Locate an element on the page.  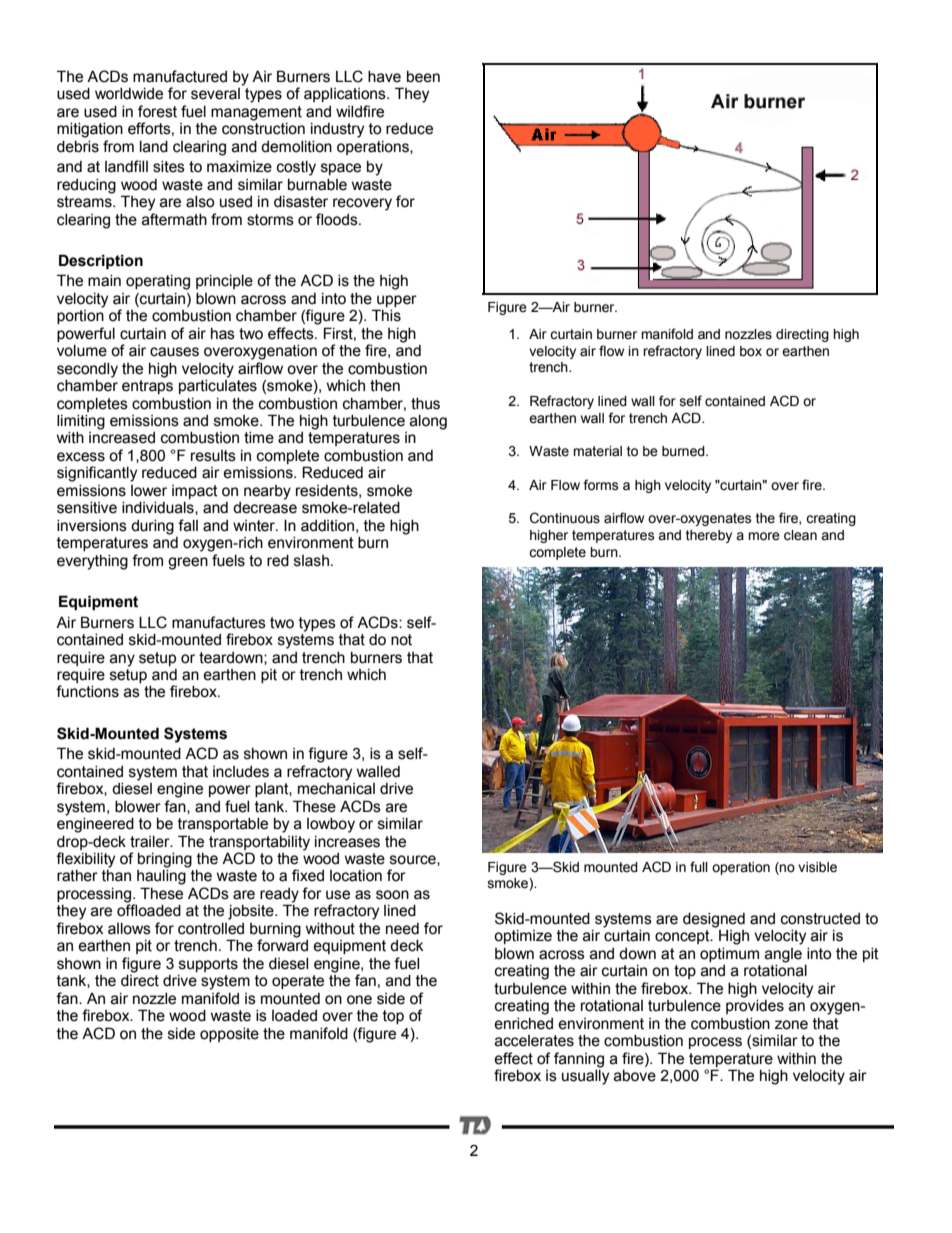
have is located at coordinates (384, 77).
